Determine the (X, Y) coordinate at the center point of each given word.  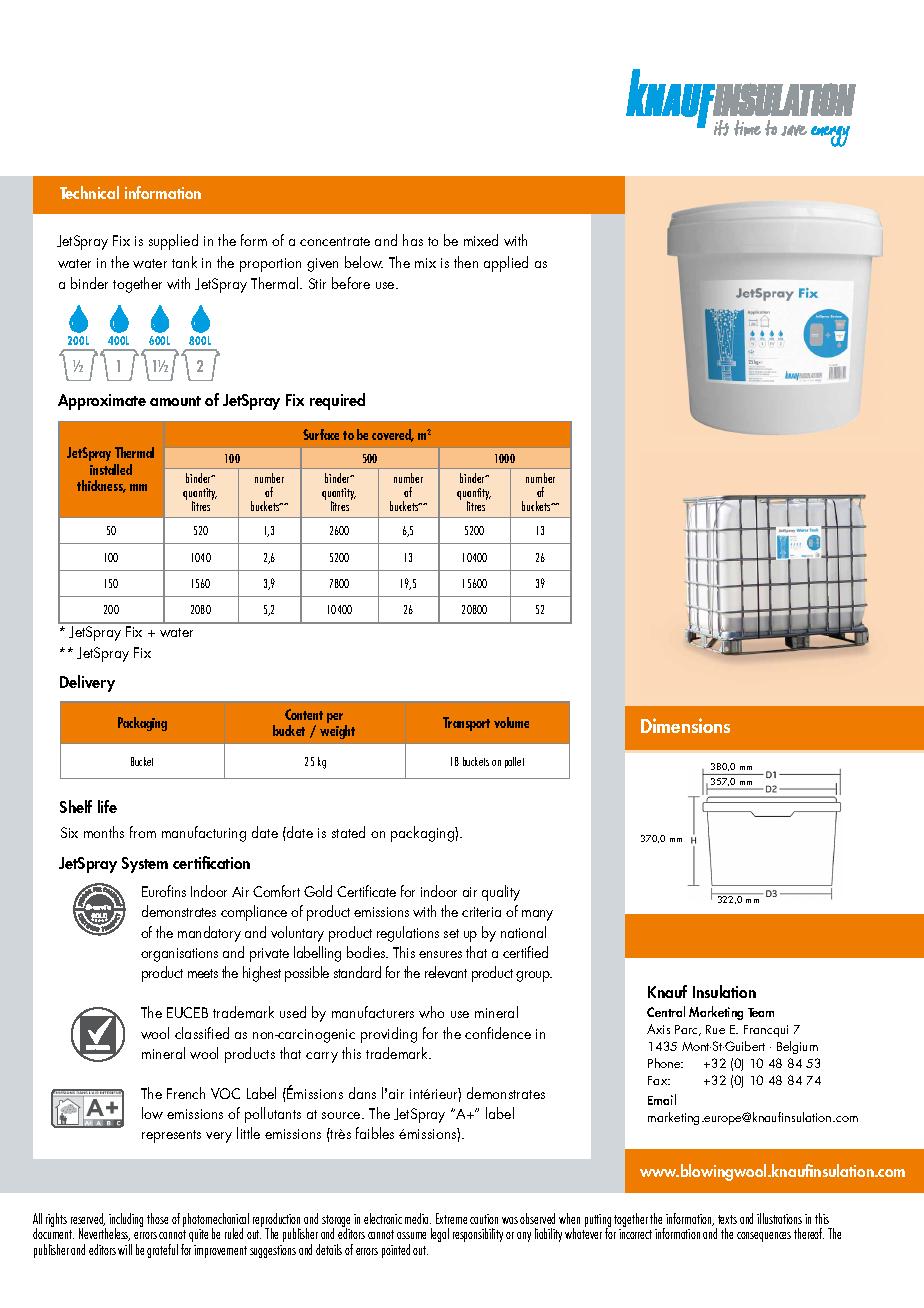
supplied (173, 242)
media (418, 1218)
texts (727, 1219)
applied (506, 264)
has (413, 240)
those (157, 1218)
